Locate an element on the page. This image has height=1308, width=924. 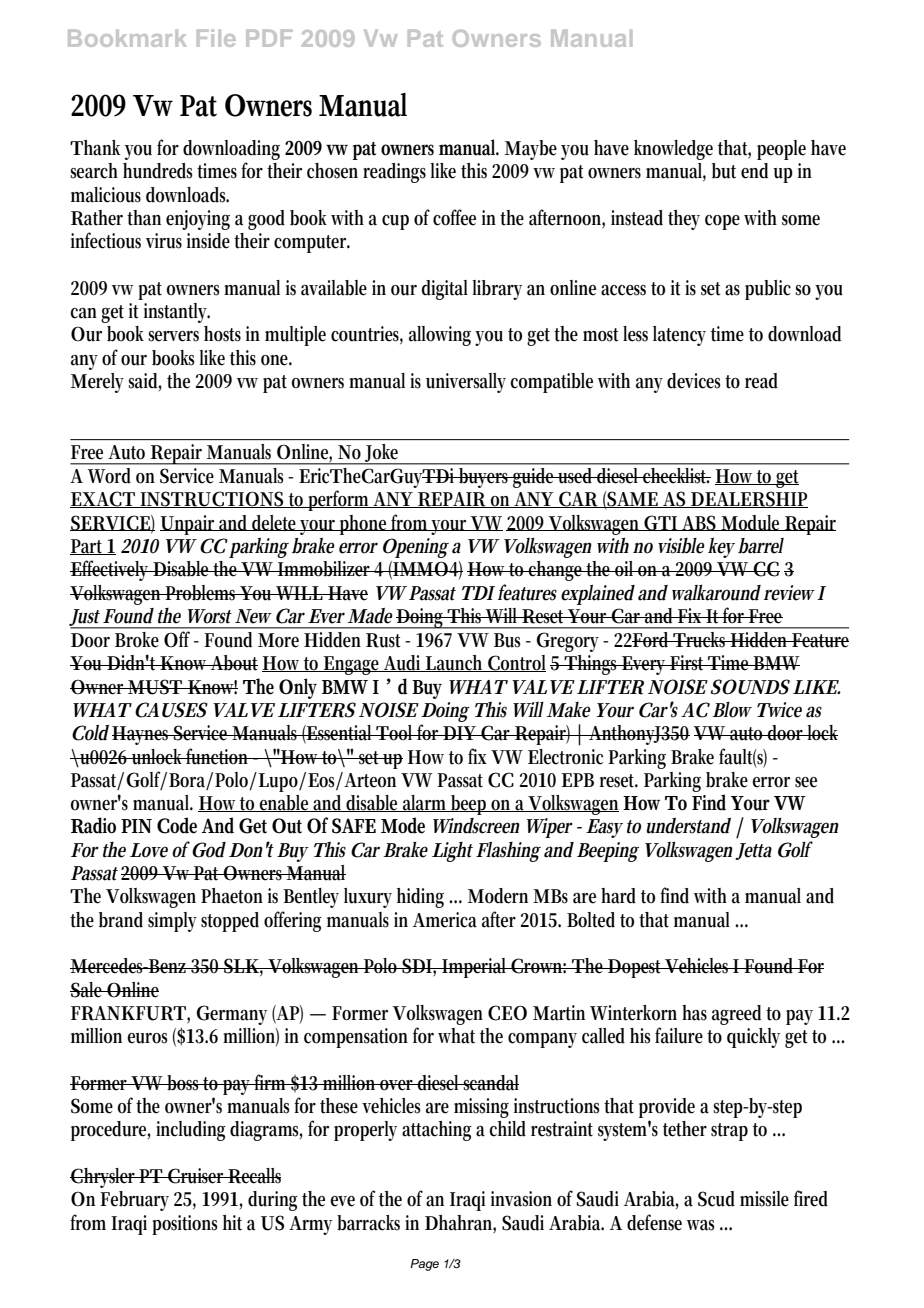
positions is located at coordinates (184, 1225).
